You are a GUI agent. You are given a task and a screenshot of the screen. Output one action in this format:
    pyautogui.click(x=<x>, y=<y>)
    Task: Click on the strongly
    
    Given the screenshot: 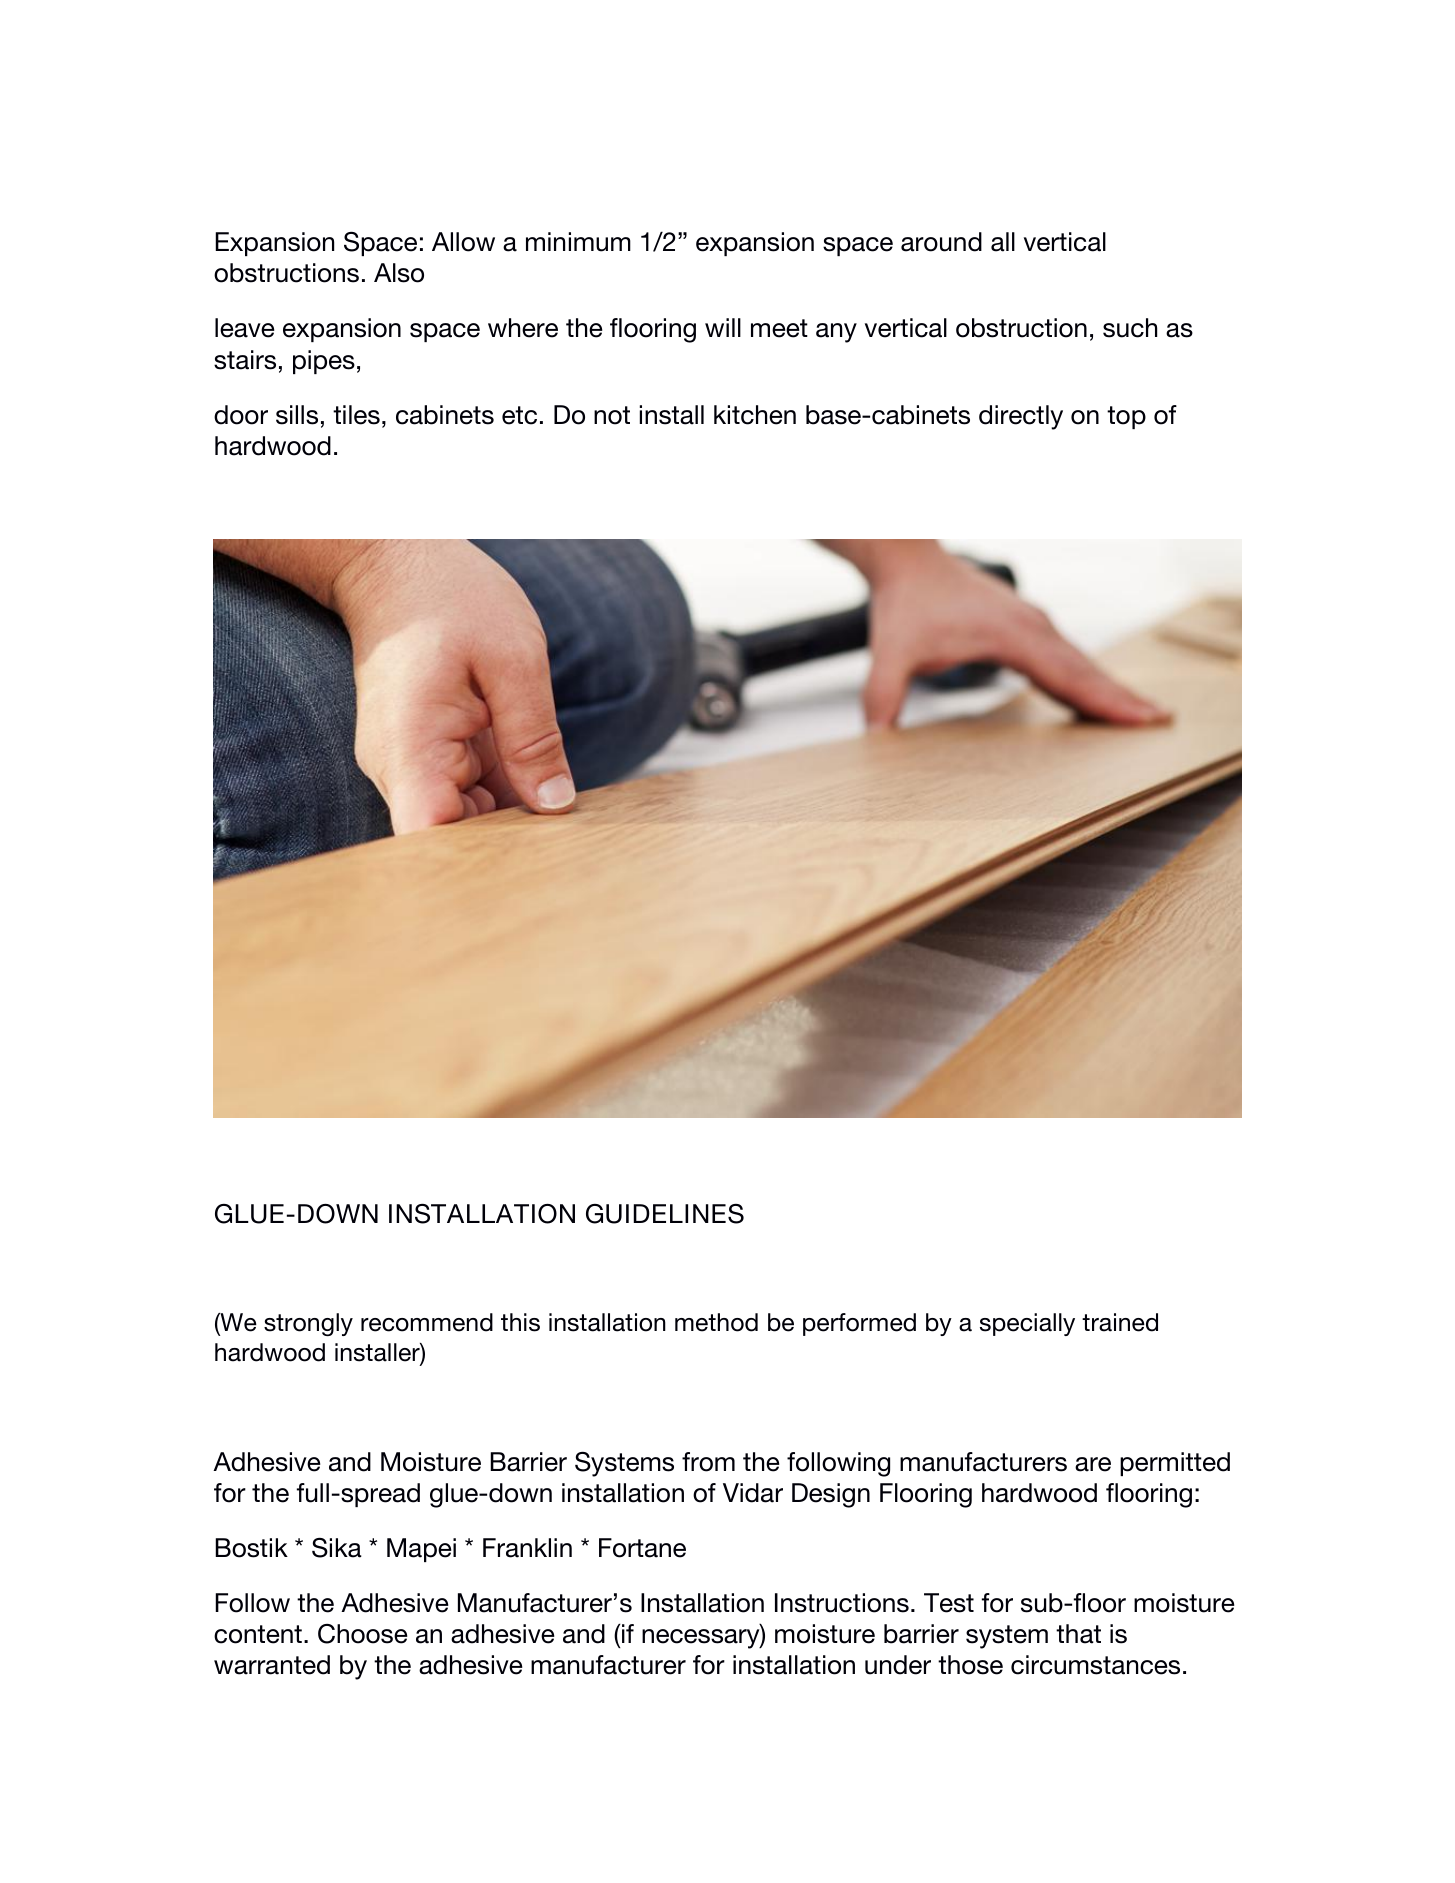 What is the action you would take?
    pyautogui.click(x=308, y=1324)
